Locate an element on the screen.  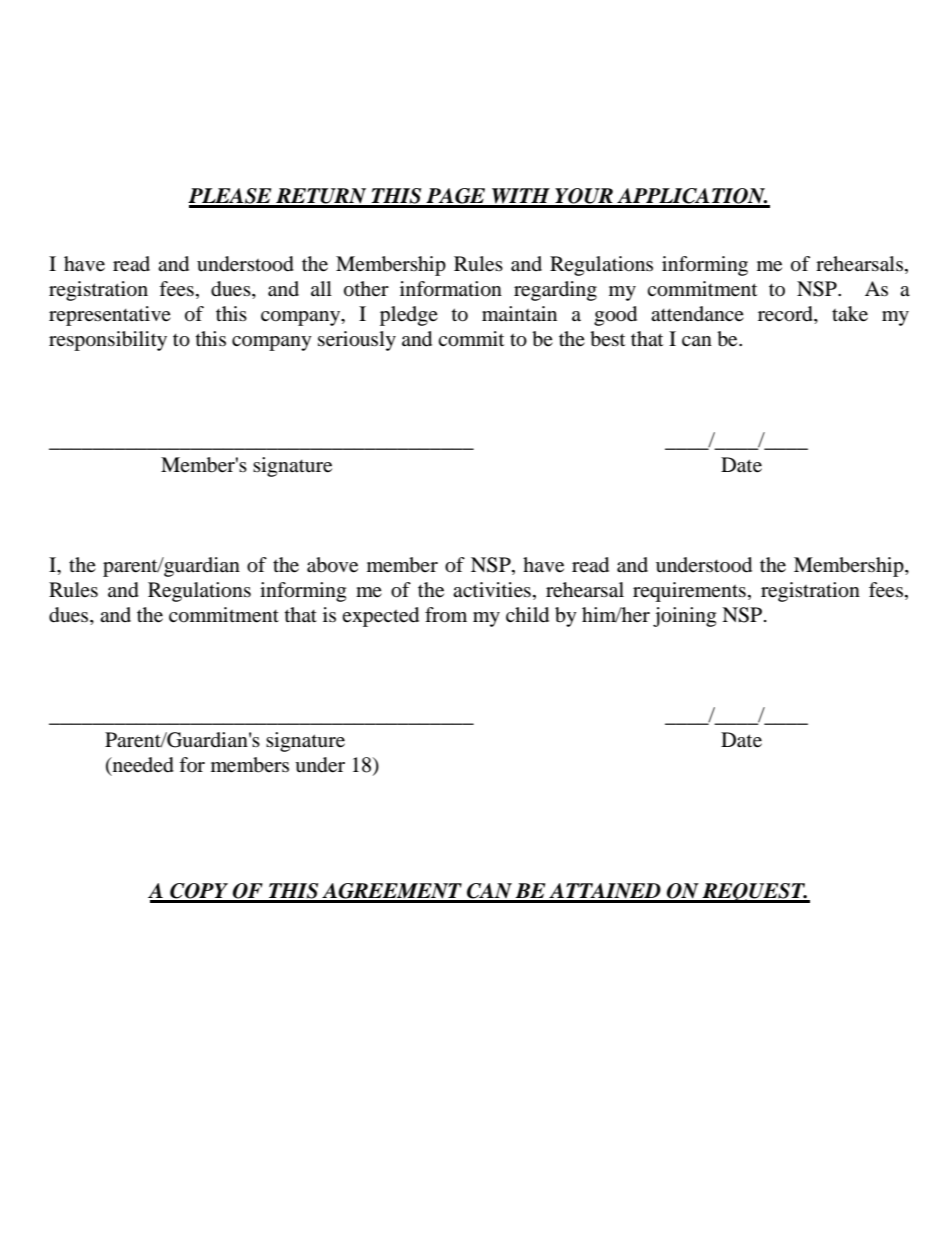
activities is located at coordinates (492, 590).
